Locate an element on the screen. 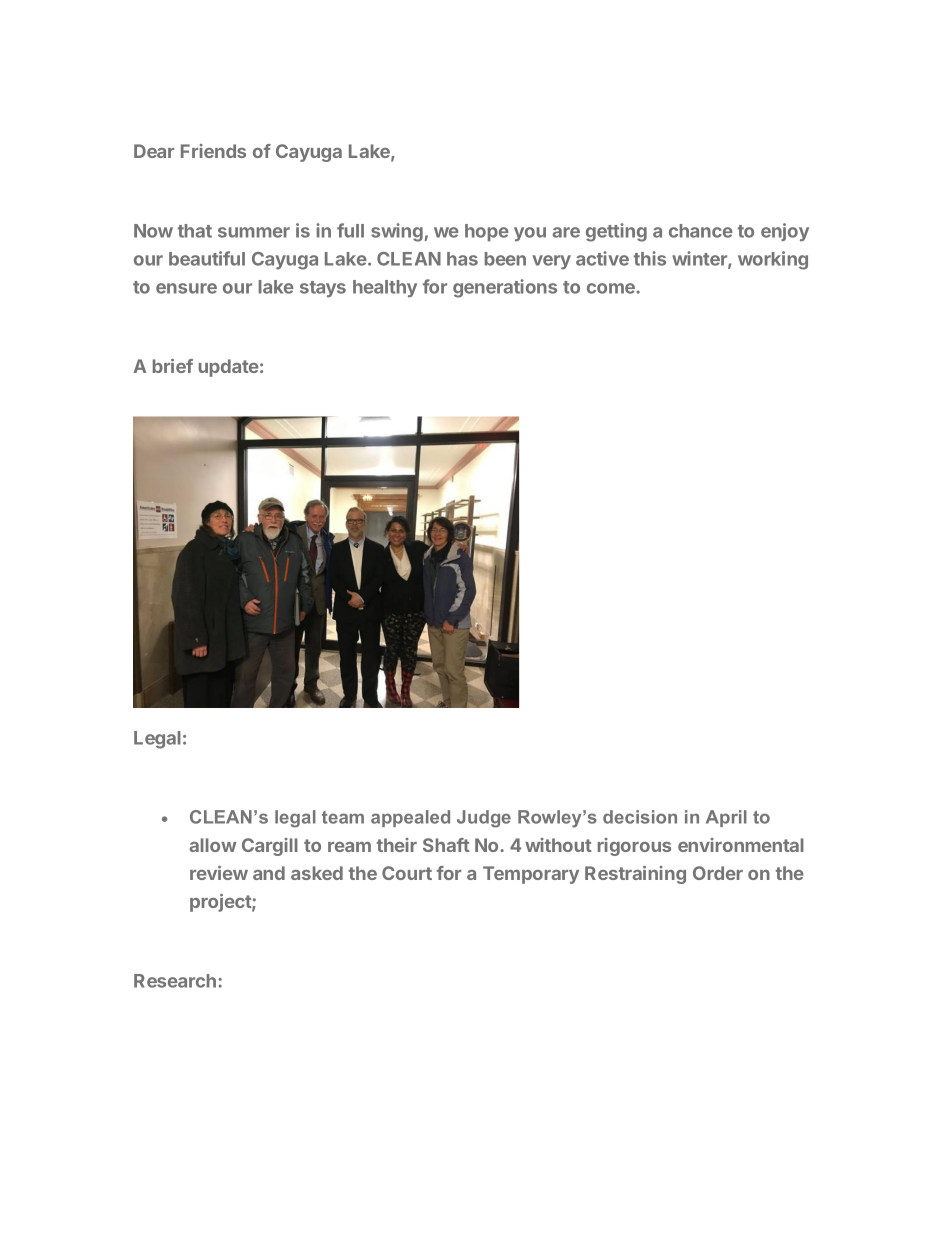 Image resolution: width=952 pixels, height=1233 pixels. ensure is located at coordinates (186, 288).
